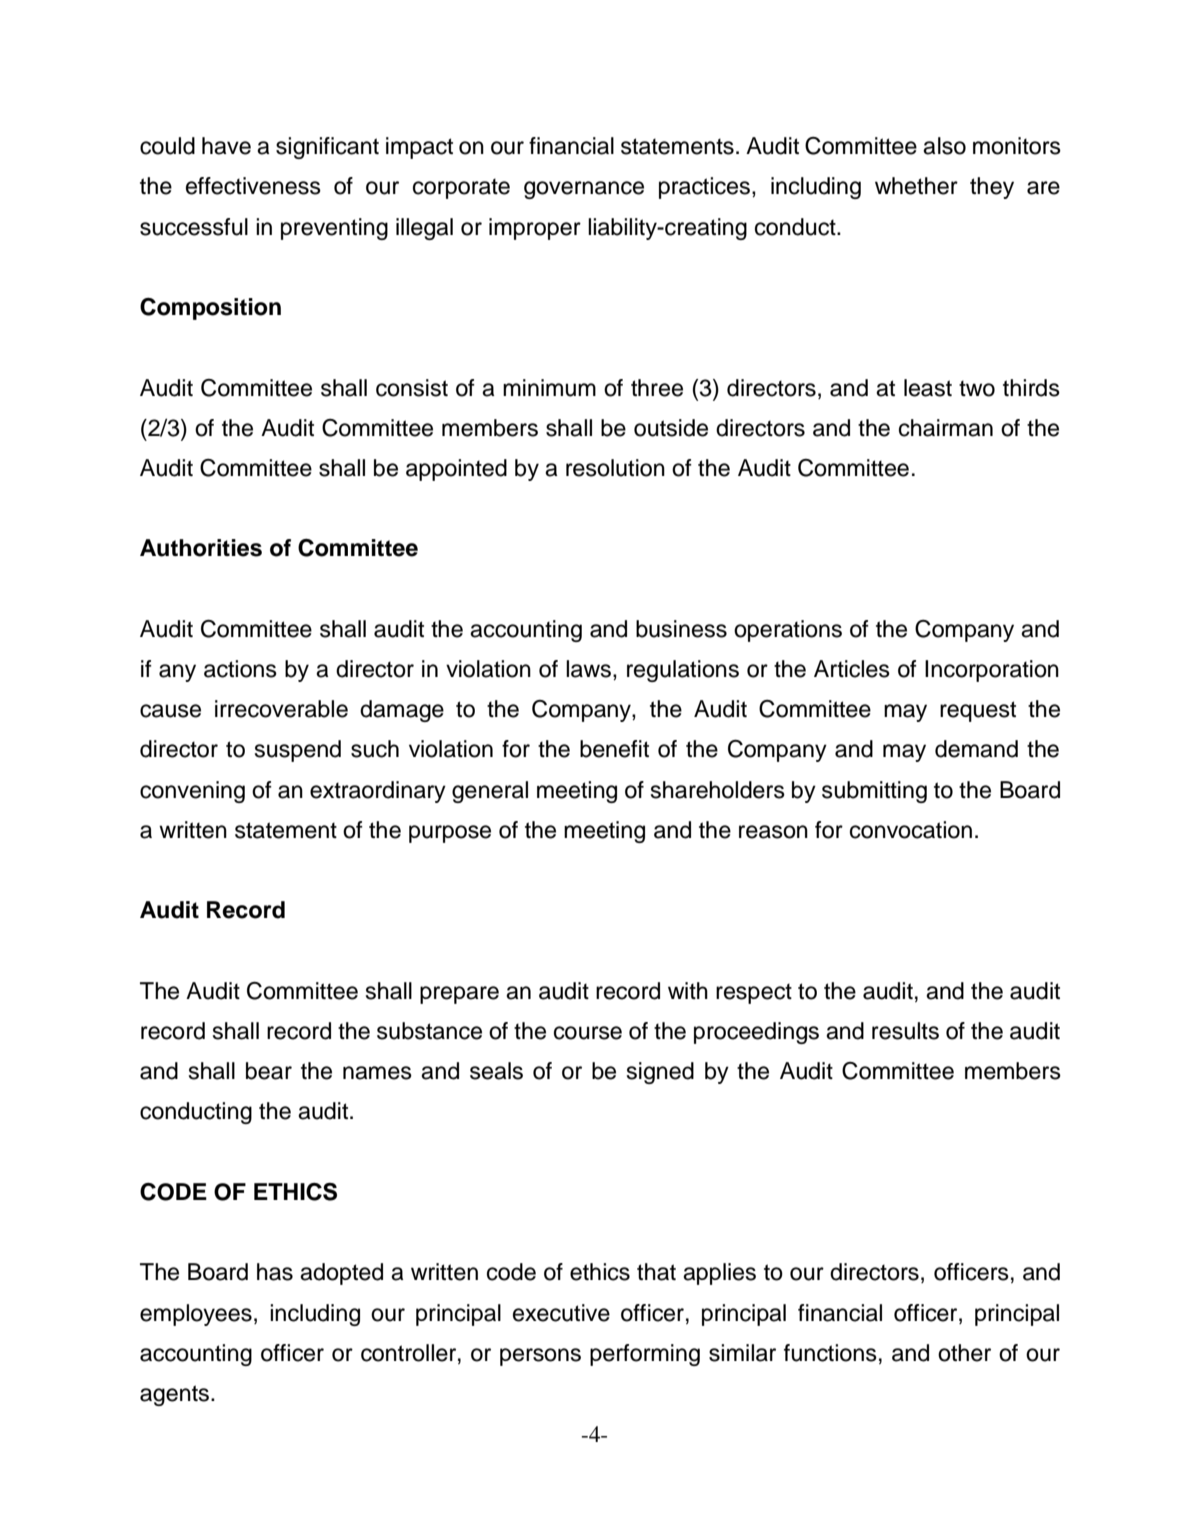 This page has height=1539, width=1189. I want to click on employees, so click(196, 1315).
